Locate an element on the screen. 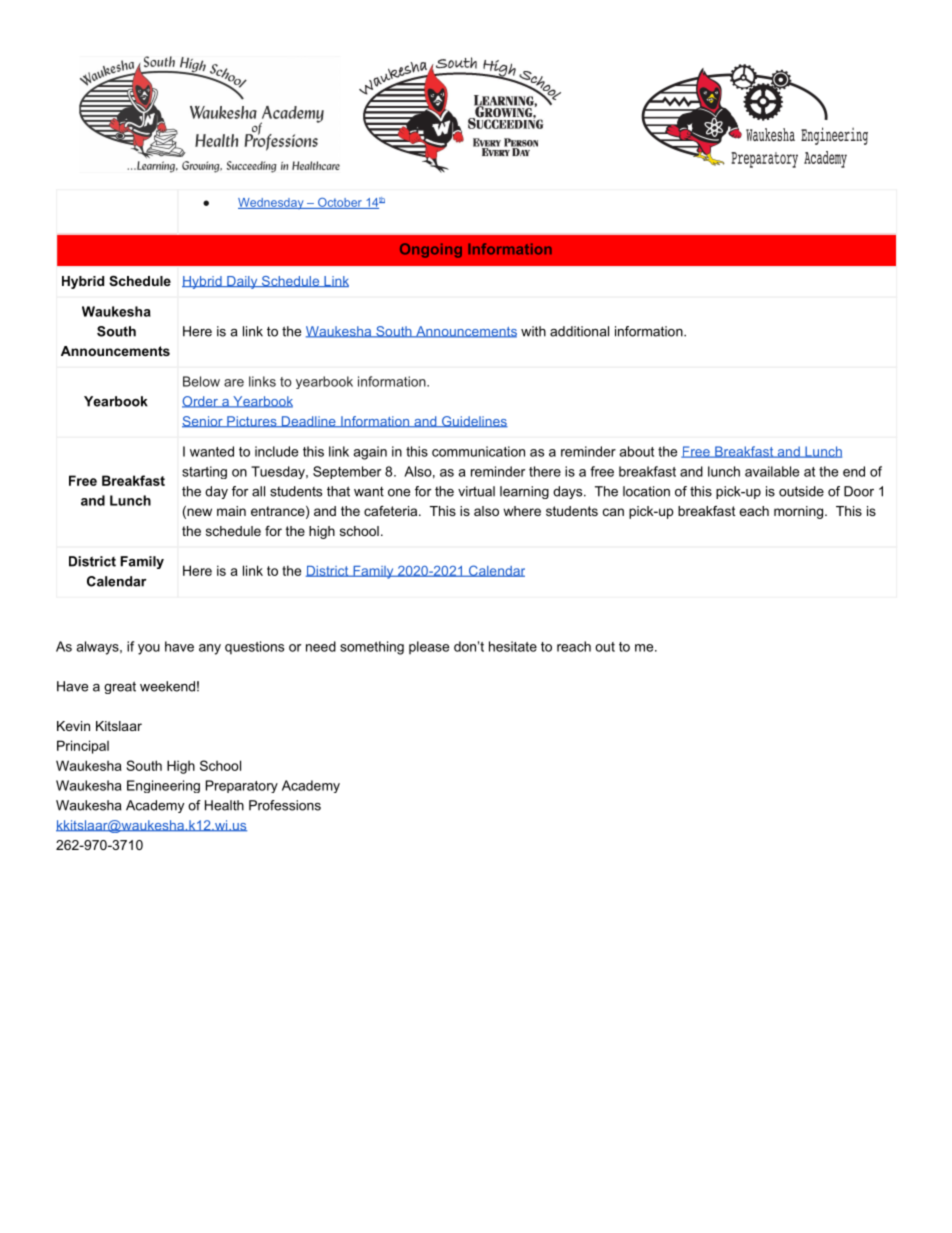 The image size is (952, 1233). Wednesday is located at coordinates (272, 203).
